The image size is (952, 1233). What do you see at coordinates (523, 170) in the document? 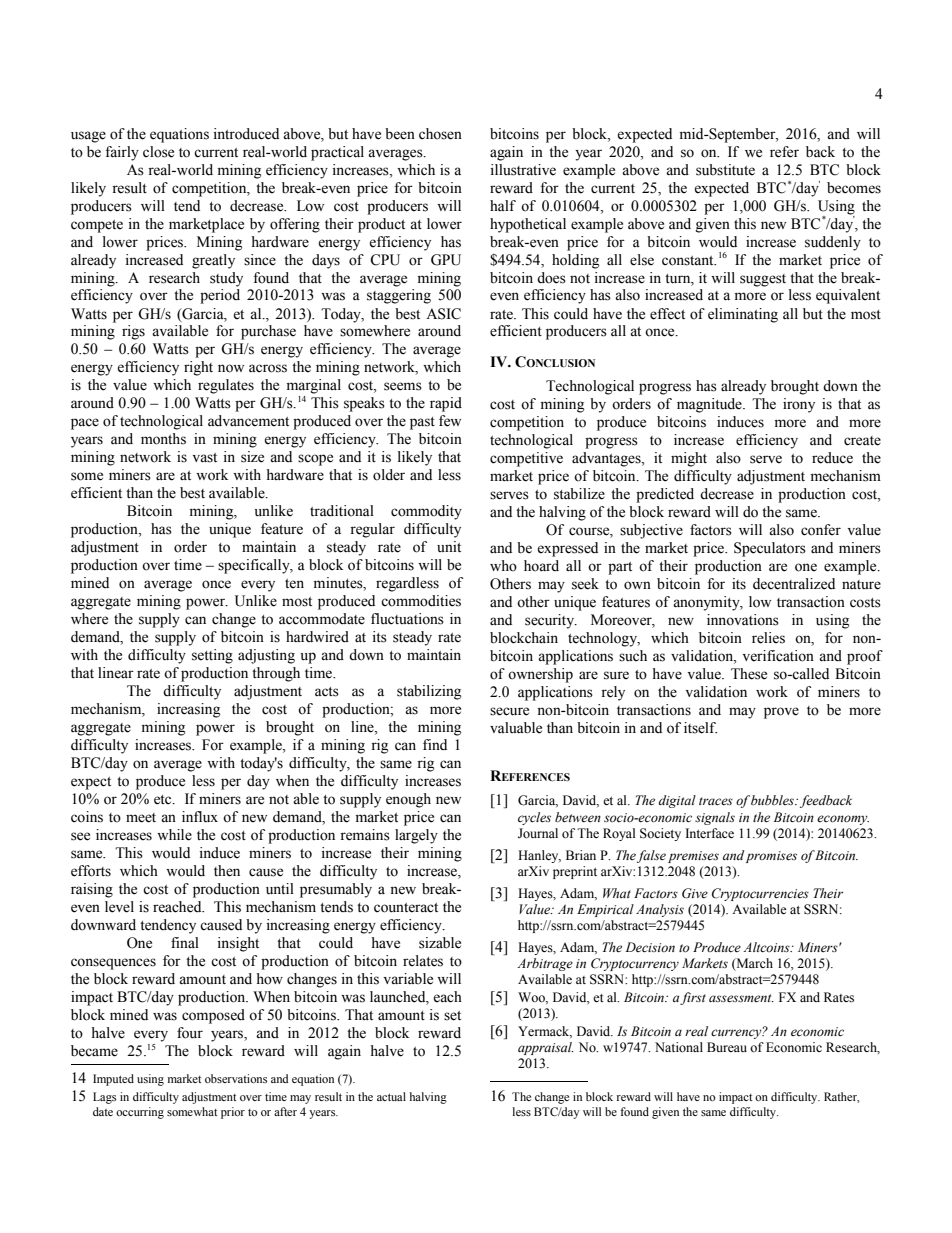
I see `illustrative` at bounding box center [523, 170].
